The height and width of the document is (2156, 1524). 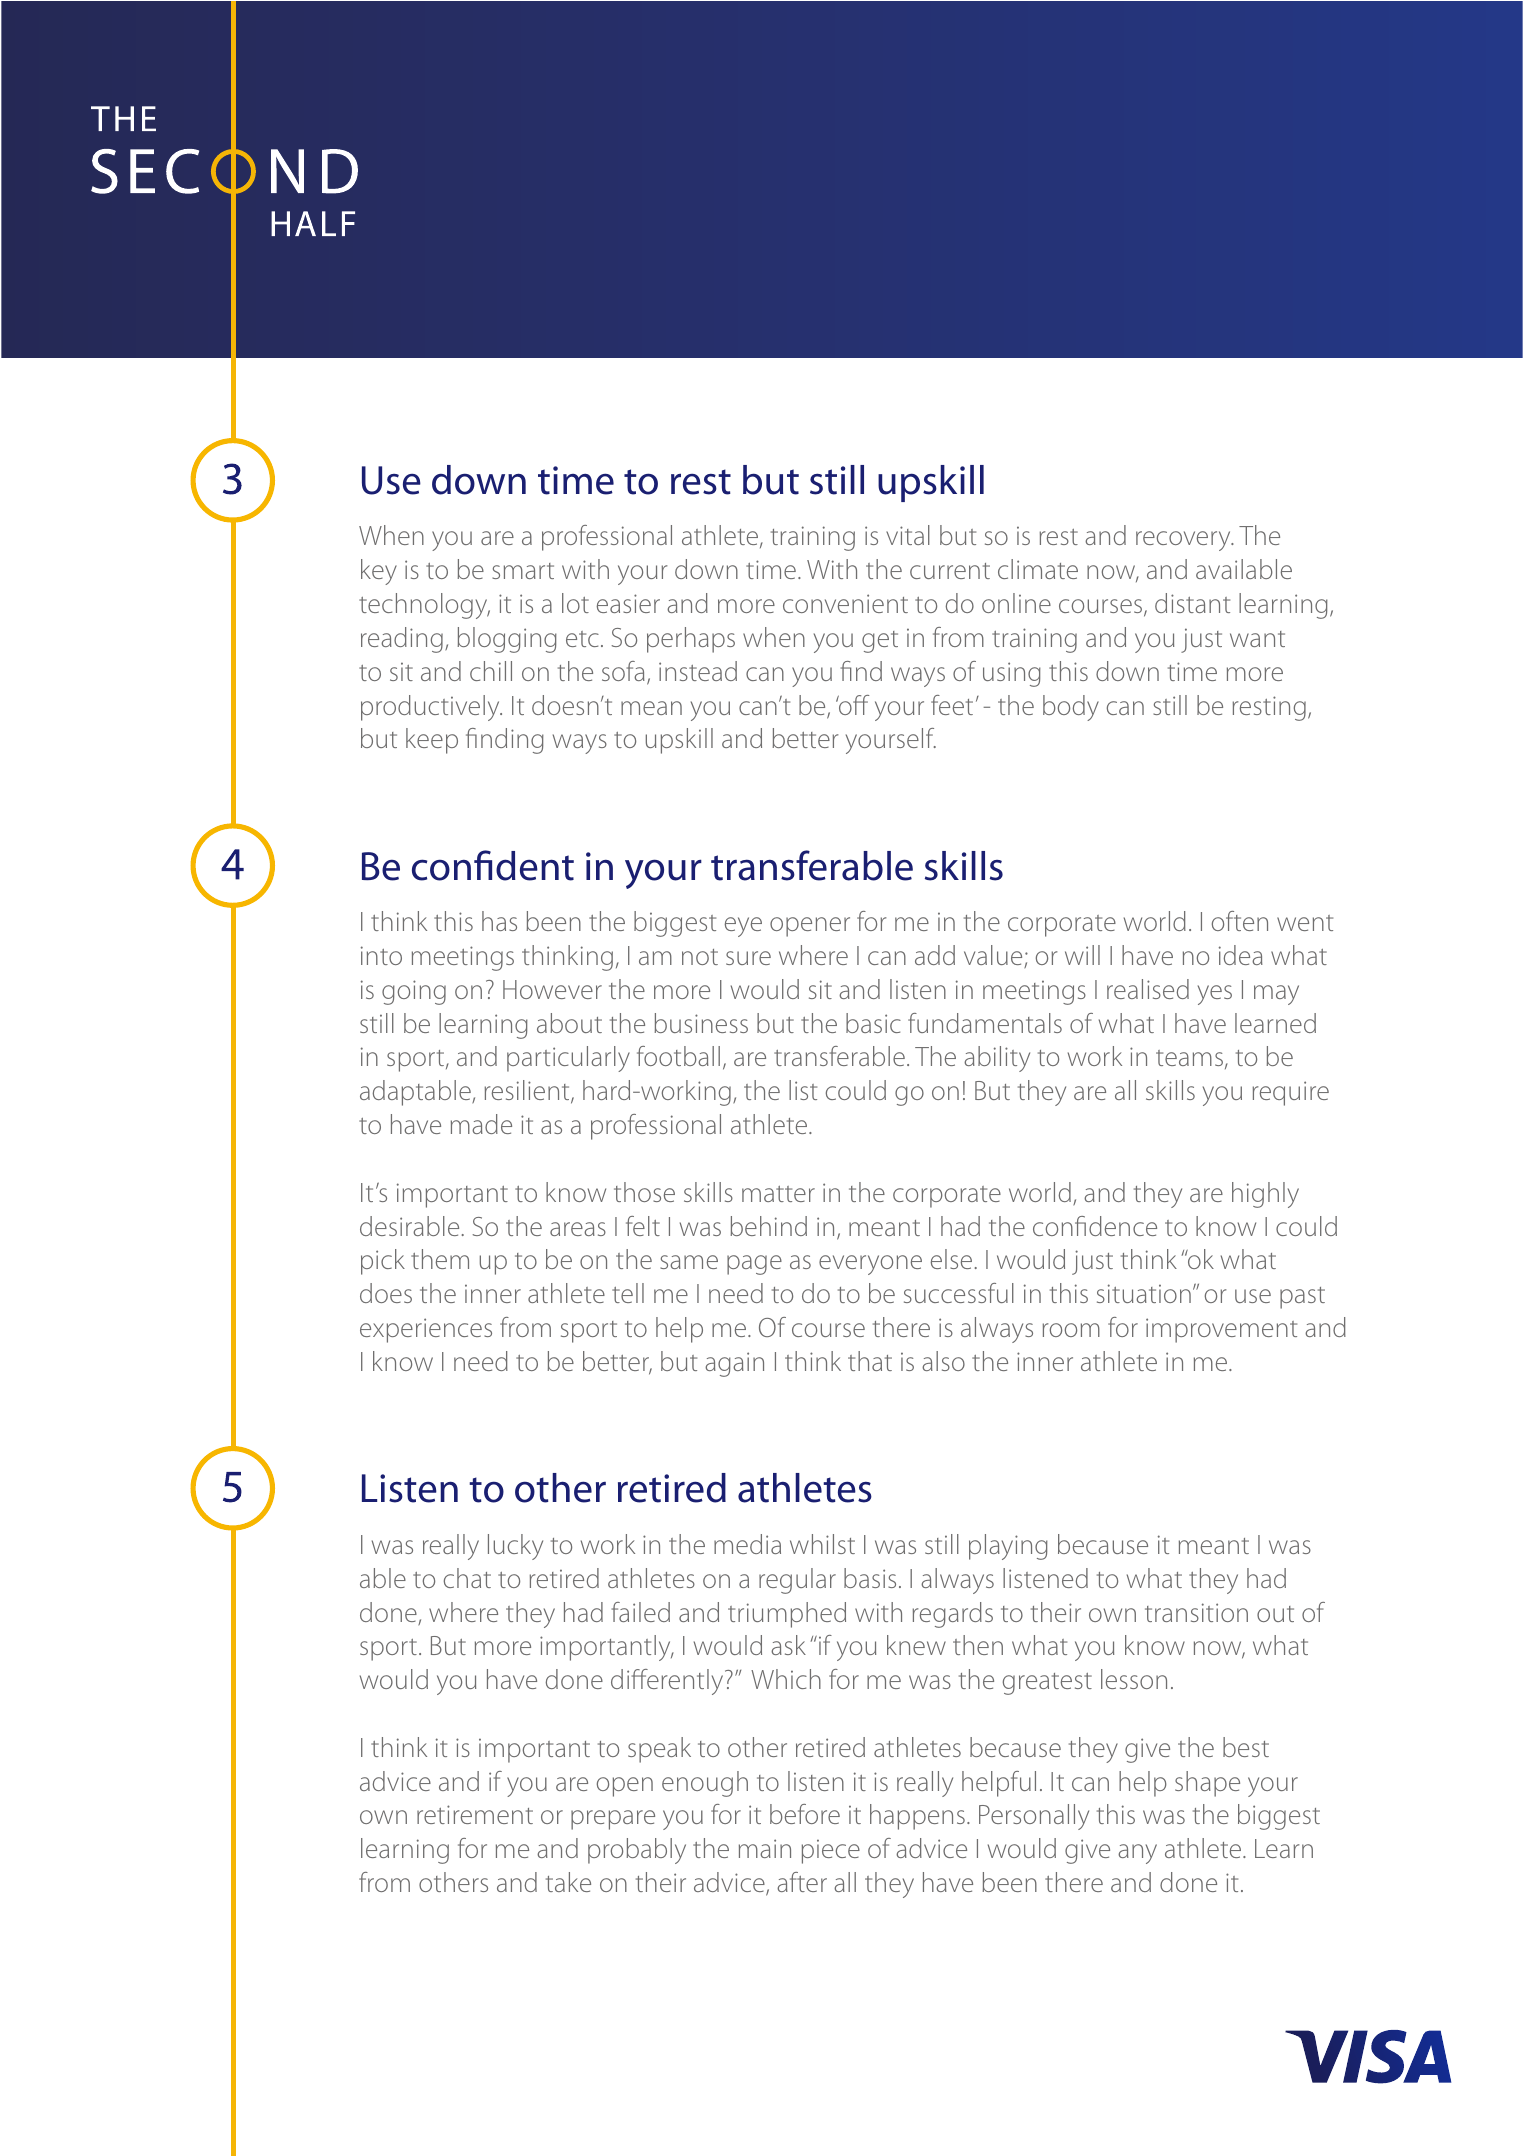 I want to click on matter, so click(x=778, y=1194).
